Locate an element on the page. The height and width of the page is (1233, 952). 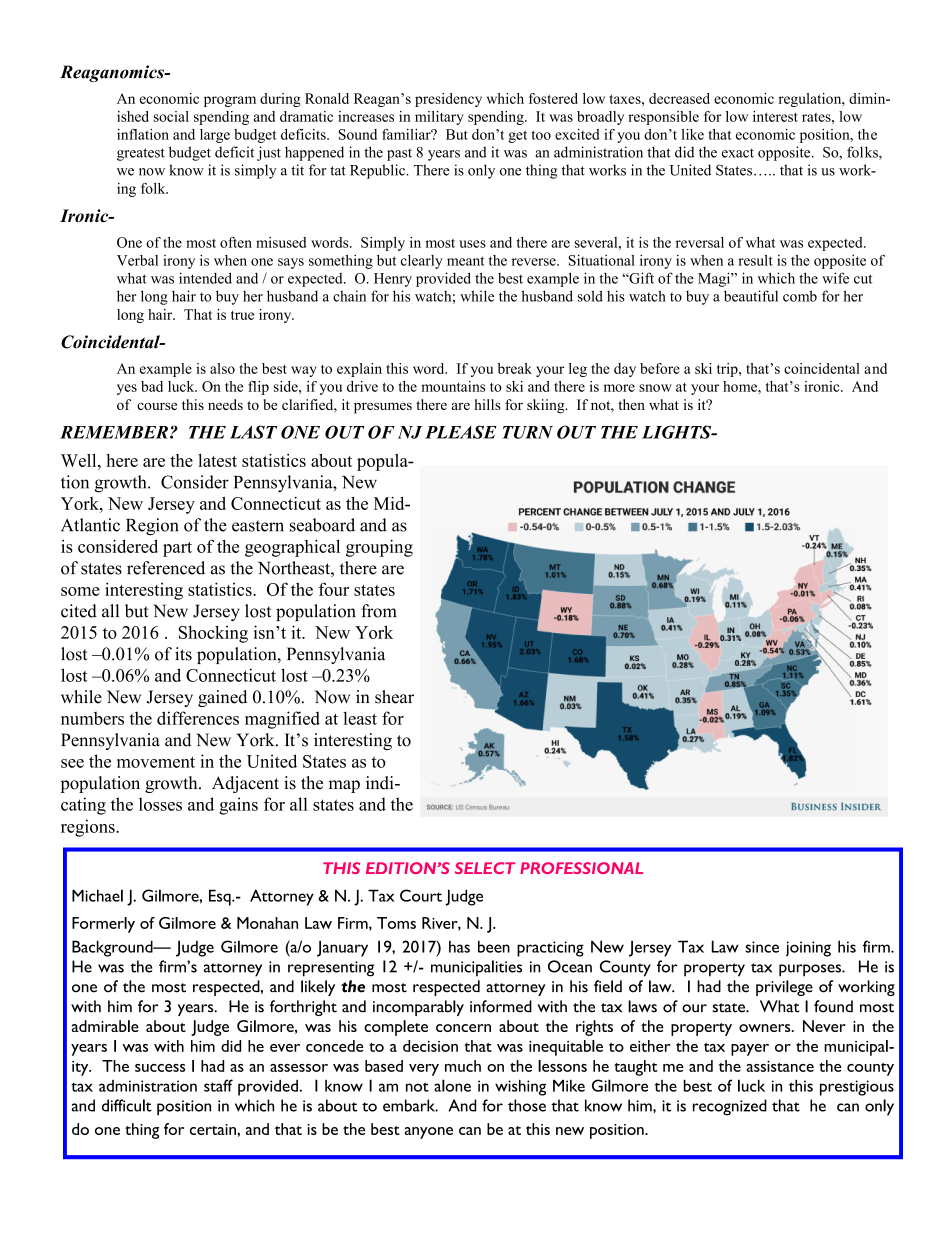
greatest is located at coordinates (141, 154).
